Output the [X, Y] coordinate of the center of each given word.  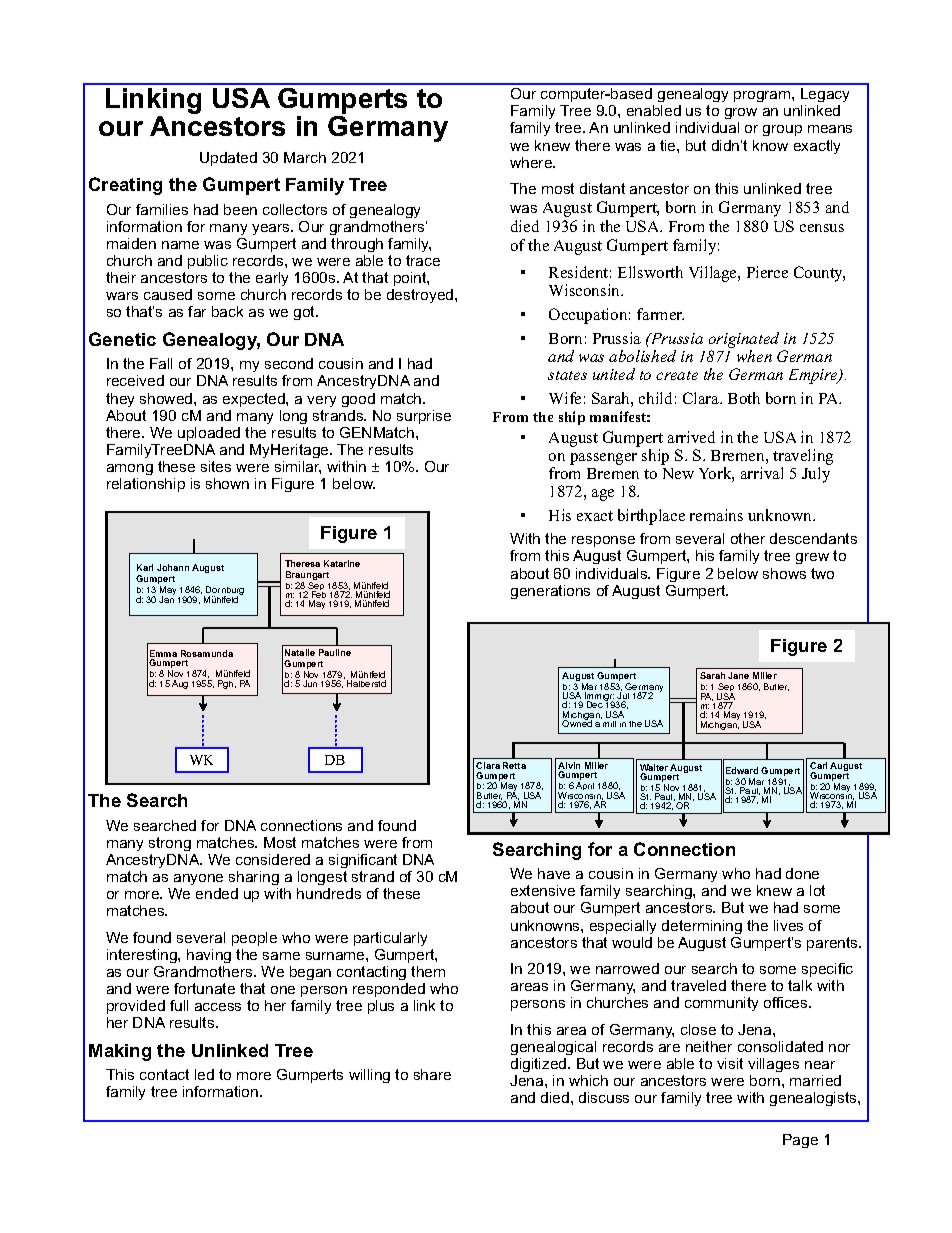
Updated [228, 159]
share [432, 1074]
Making [120, 1052]
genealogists [814, 1099]
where [532, 162]
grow [741, 115]
